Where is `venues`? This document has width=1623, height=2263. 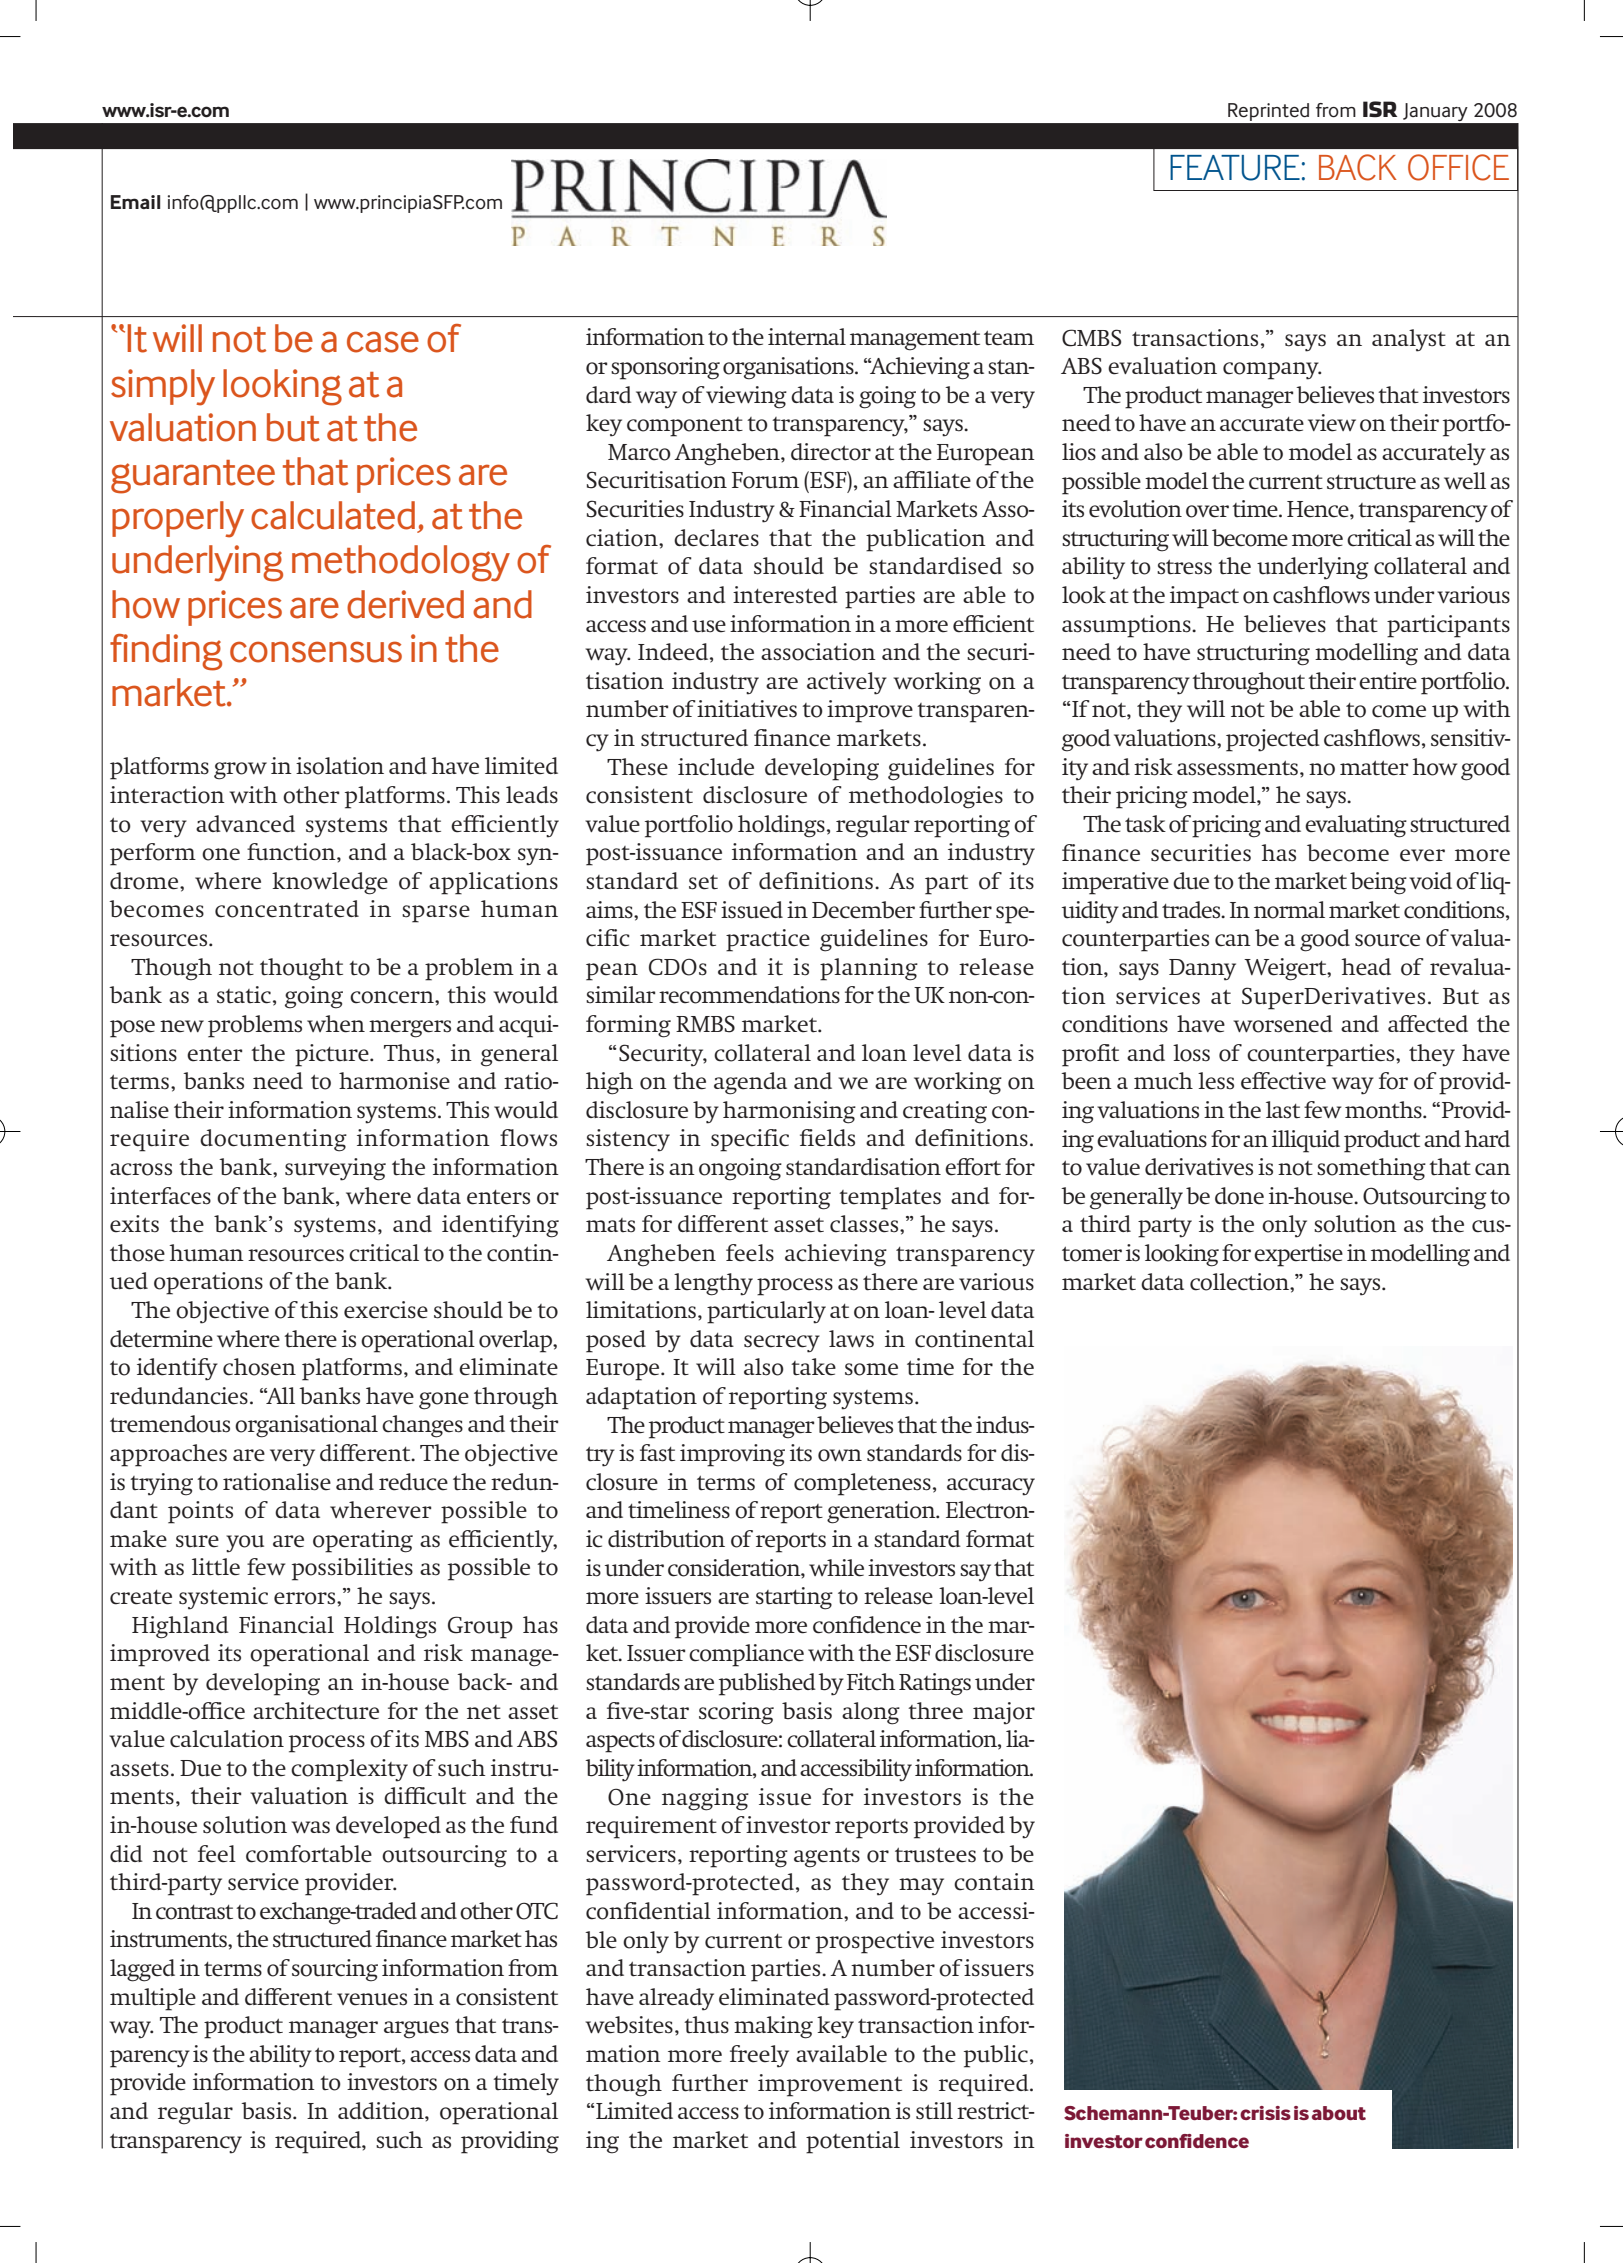 venues is located at coordinates (372, 1999).
